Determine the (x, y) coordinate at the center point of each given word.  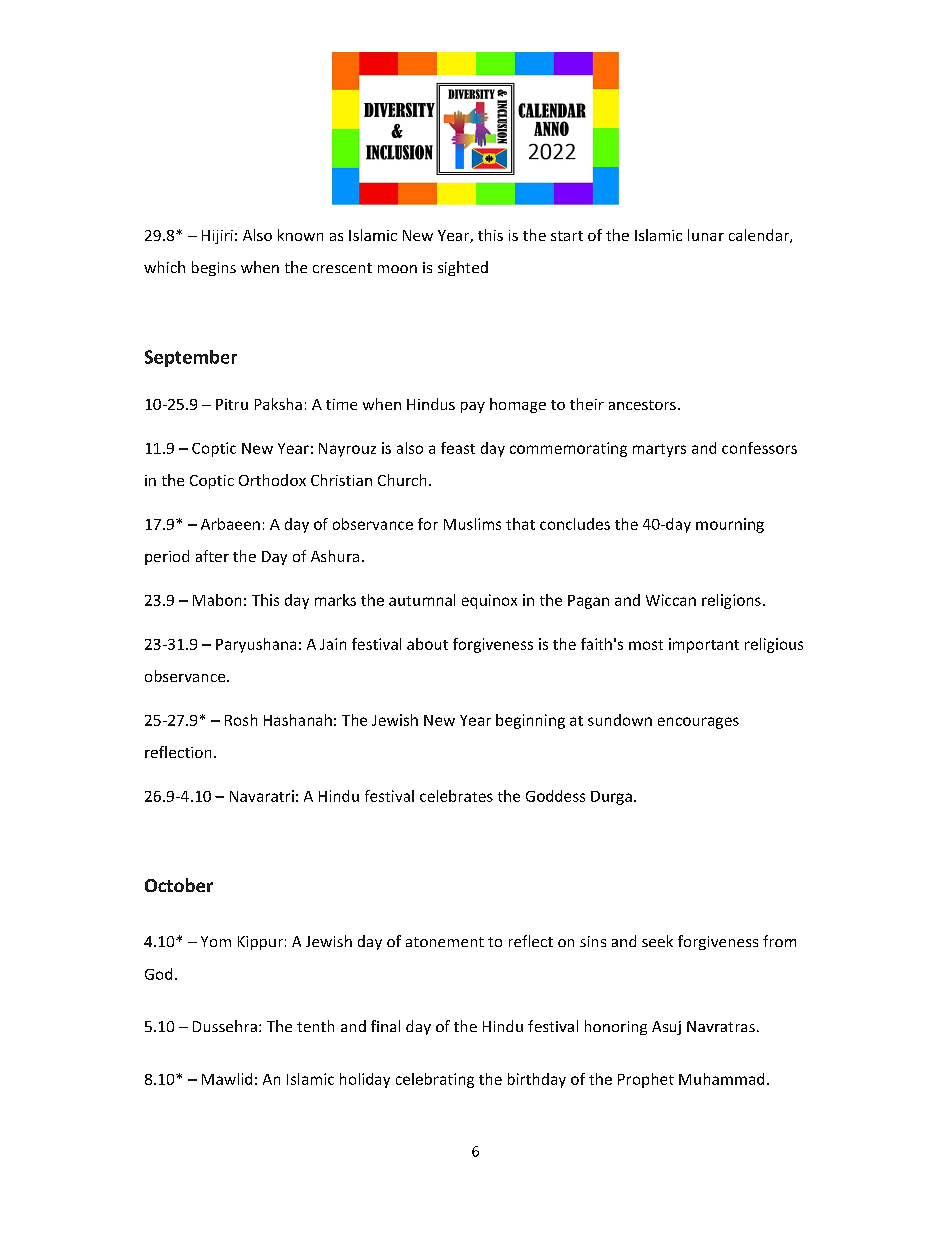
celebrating (435, 1080)
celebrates (456, 796)
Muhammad (721, 1079)
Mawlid (227, 1079)
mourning (730, 525)
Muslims (472, 524)
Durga (611, 798)
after (212, 556)
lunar (706, 235)
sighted (463, 268)
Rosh (241, 720)
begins (214, 268)
